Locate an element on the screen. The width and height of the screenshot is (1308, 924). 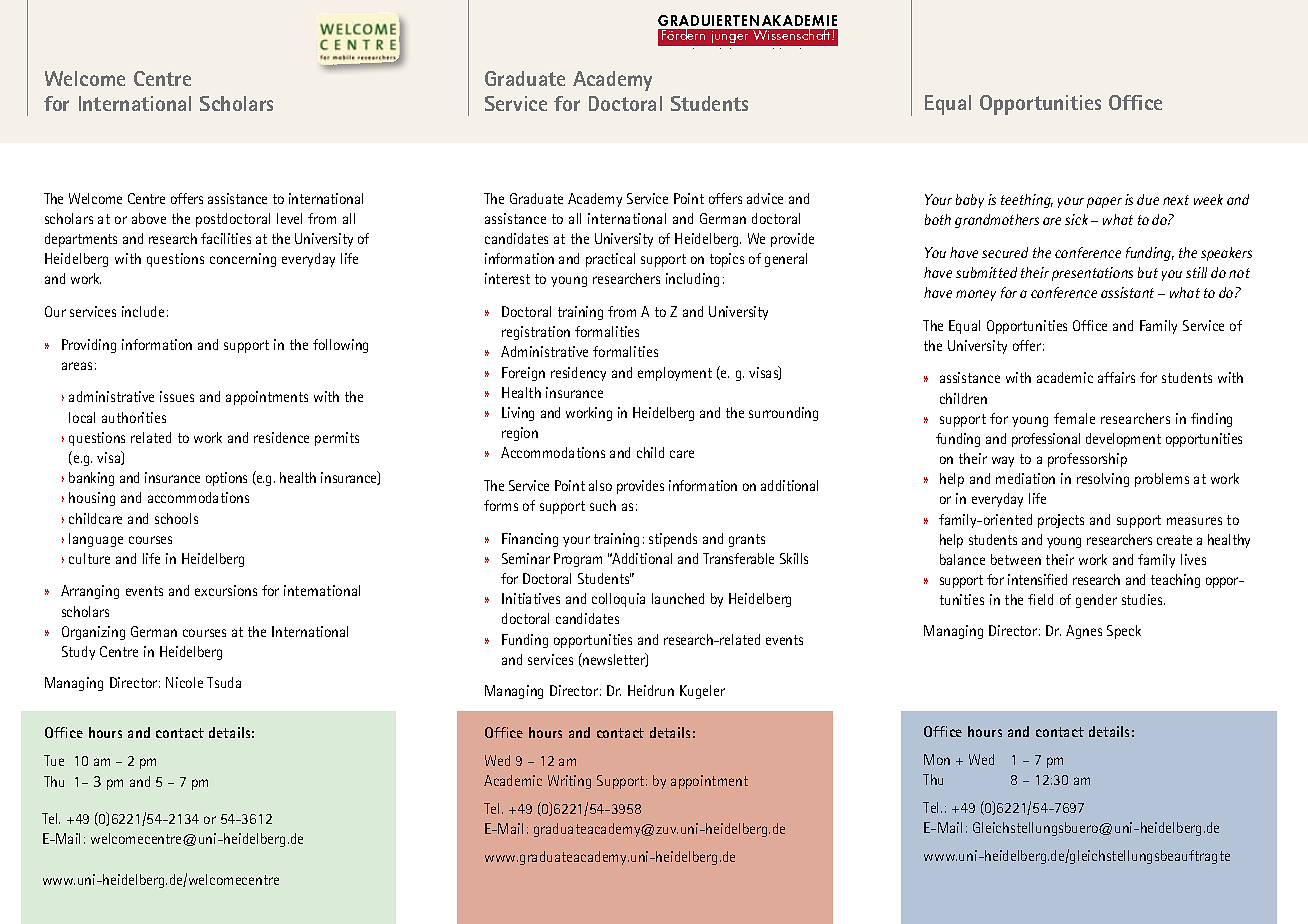
options is located at coordinates (226, 479).
